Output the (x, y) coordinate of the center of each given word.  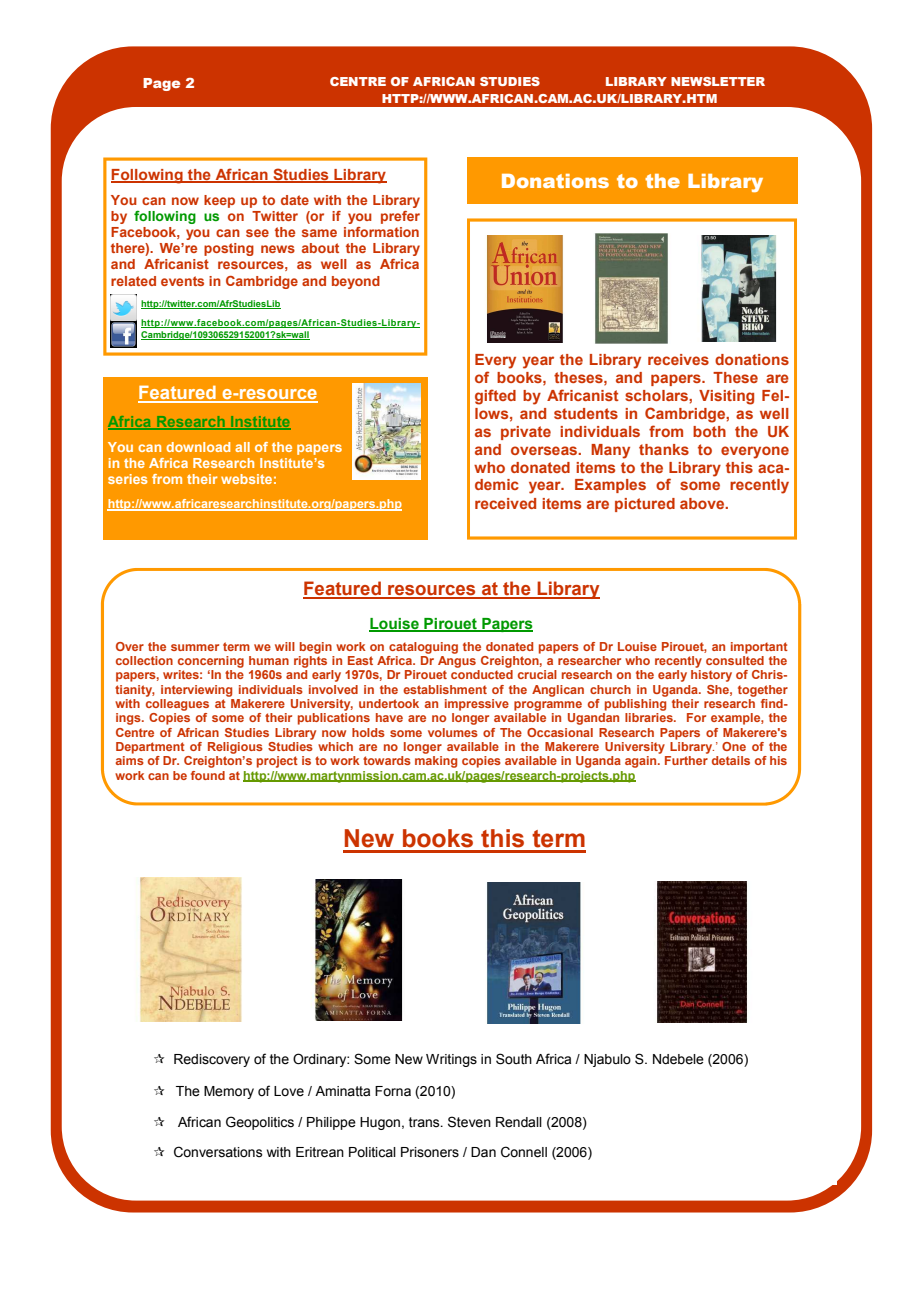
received (505, 503)
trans (425, 1122)
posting (229, 249)
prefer (400, 217)
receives (678, 359)
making (436, 762)
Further (686, 760)
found (208, 775)
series (128, 479)
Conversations (218, 1152)
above (703, 503)
